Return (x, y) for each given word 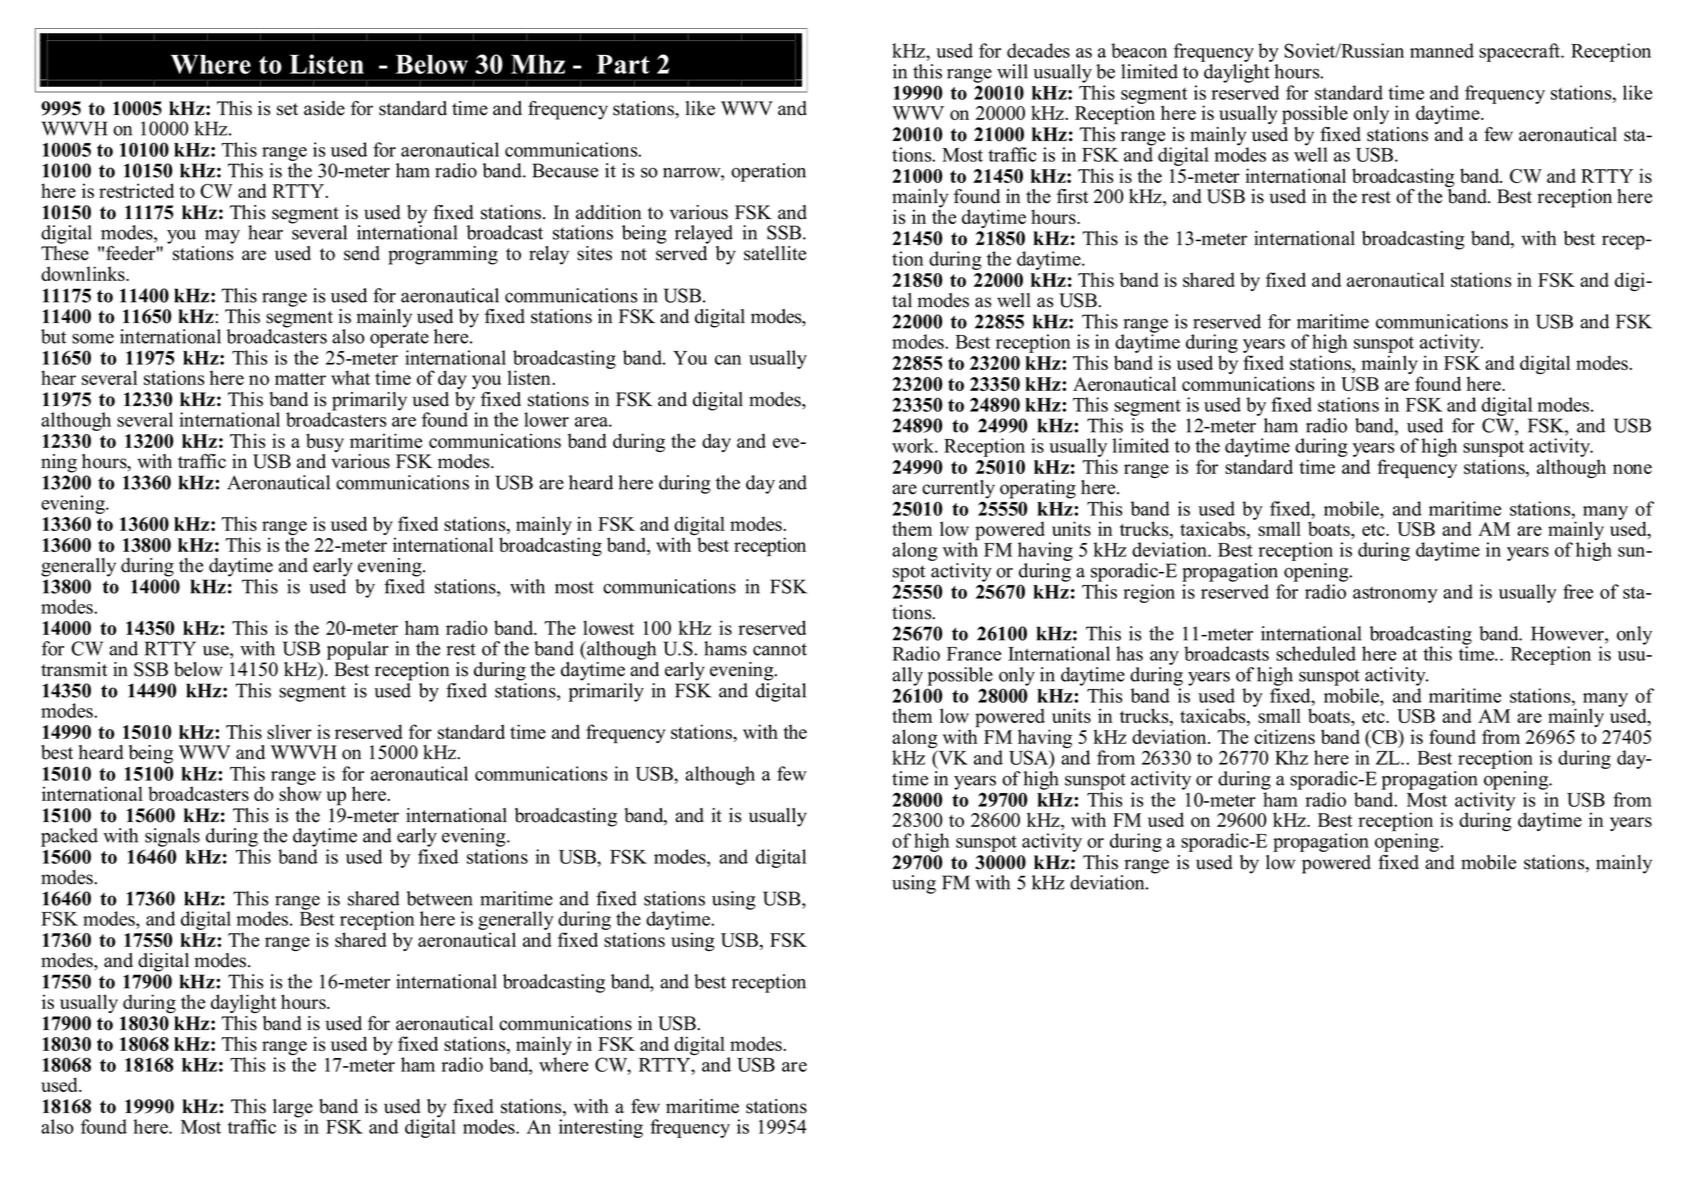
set (287, 109)
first (1073, 196)
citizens (1284, 736)
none (1632, 469)
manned (1442, 50)
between (440, 898)
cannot (780, 649)
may (222, 237)
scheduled (1316, 653)
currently (958, 489)
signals (172, 837)
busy (325, 444)
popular (358, 650)
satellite (775, 253)
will (1012, 71)
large (293, 1109)
